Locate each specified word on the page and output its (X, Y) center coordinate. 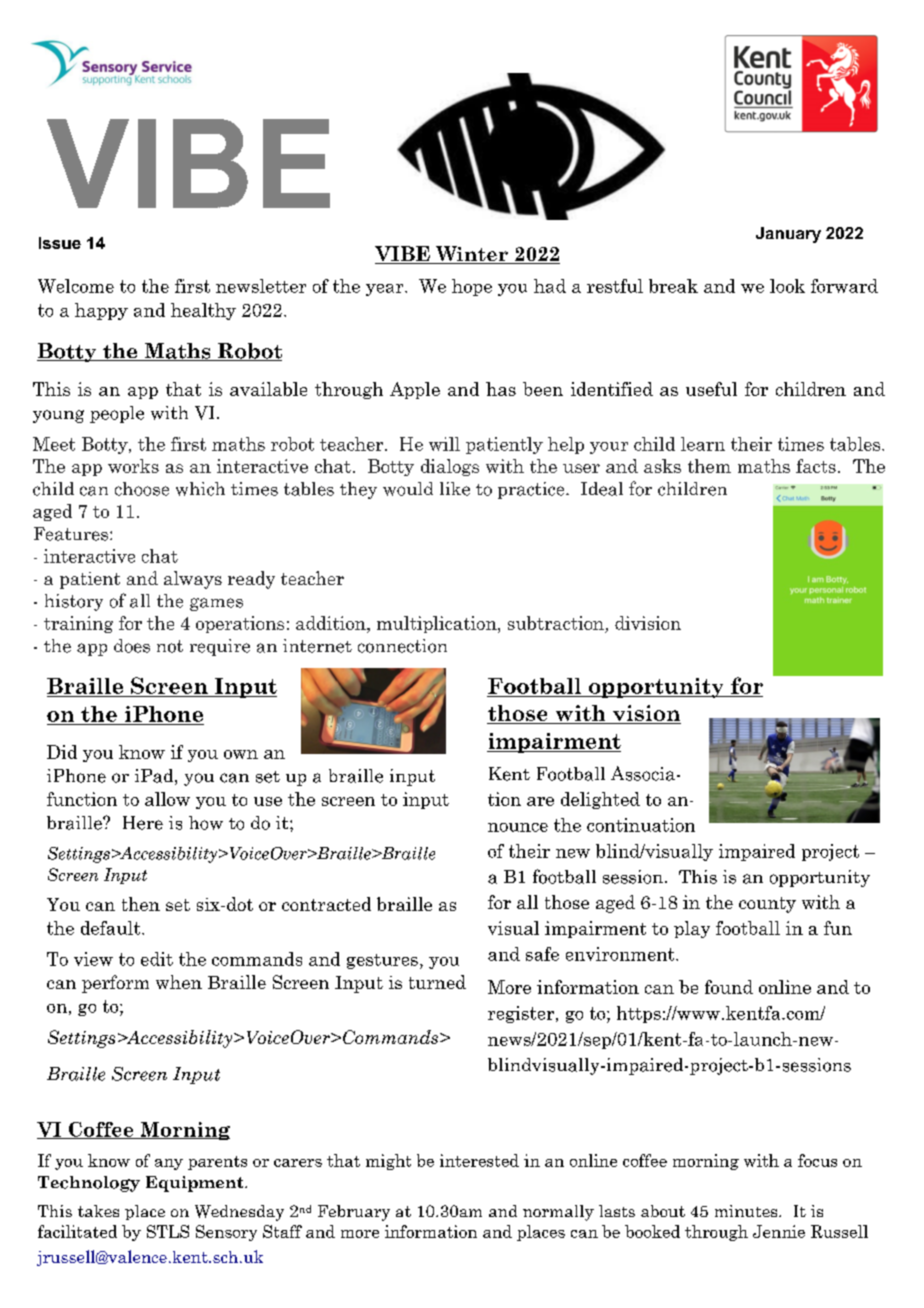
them (709, 466)
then (141, 904)
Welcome (76, 286)
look (787, 286)
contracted (326, 904)
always (193, 580)
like (455, 489)
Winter (471, 255)
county (767, 905)
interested (479, 1160)
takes (98, 1211)
